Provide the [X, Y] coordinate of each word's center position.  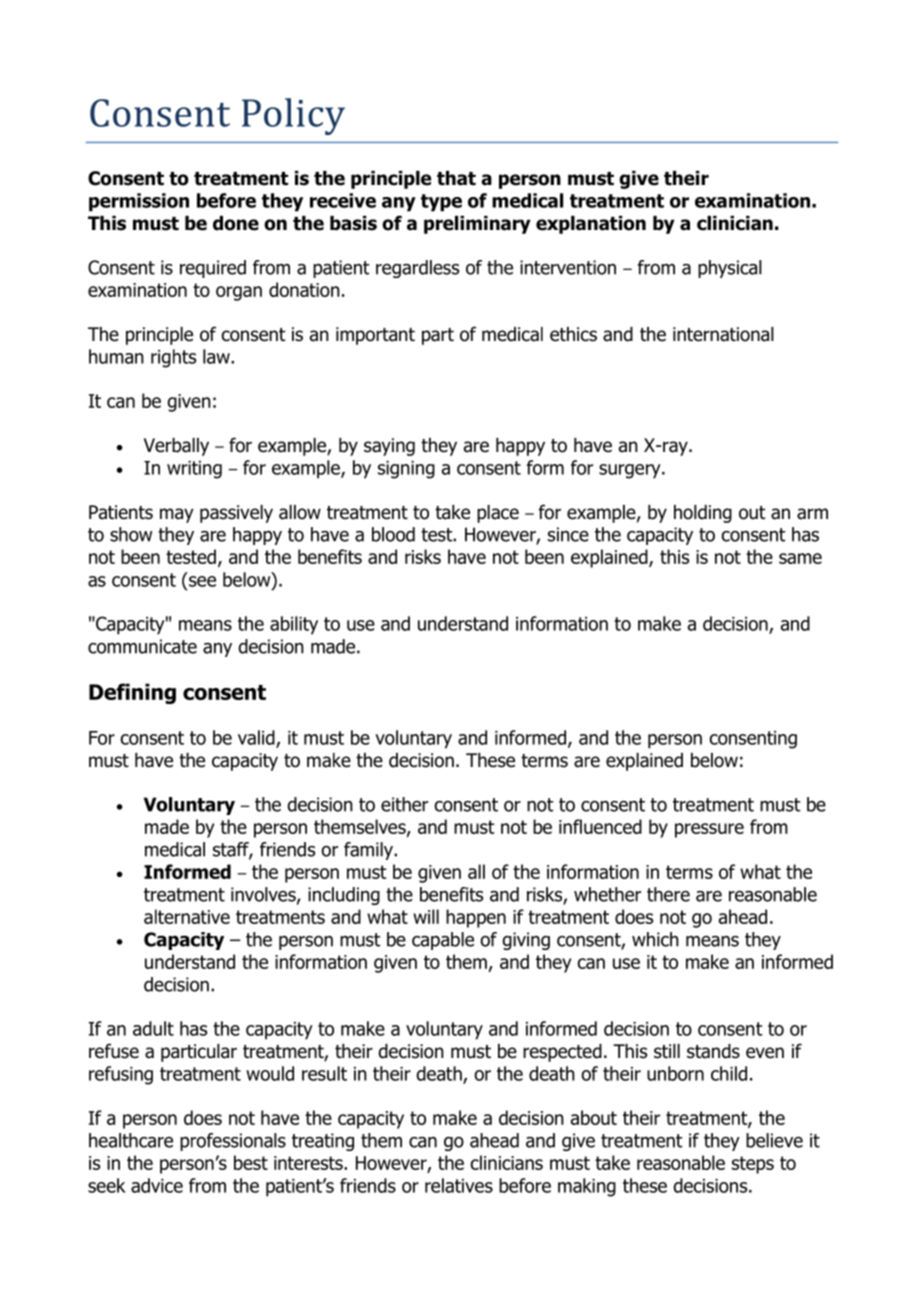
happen [476, 918]
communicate [142, 646]
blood [393, 534]
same [800, 558]
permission [139, 202]
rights [173, 358]
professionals [233, 1142]
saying [389, 447]
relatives [459, 1185]
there [668, 894]
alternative [187, 916]
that [456, 178]
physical [730, 269]
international [723, 334]
